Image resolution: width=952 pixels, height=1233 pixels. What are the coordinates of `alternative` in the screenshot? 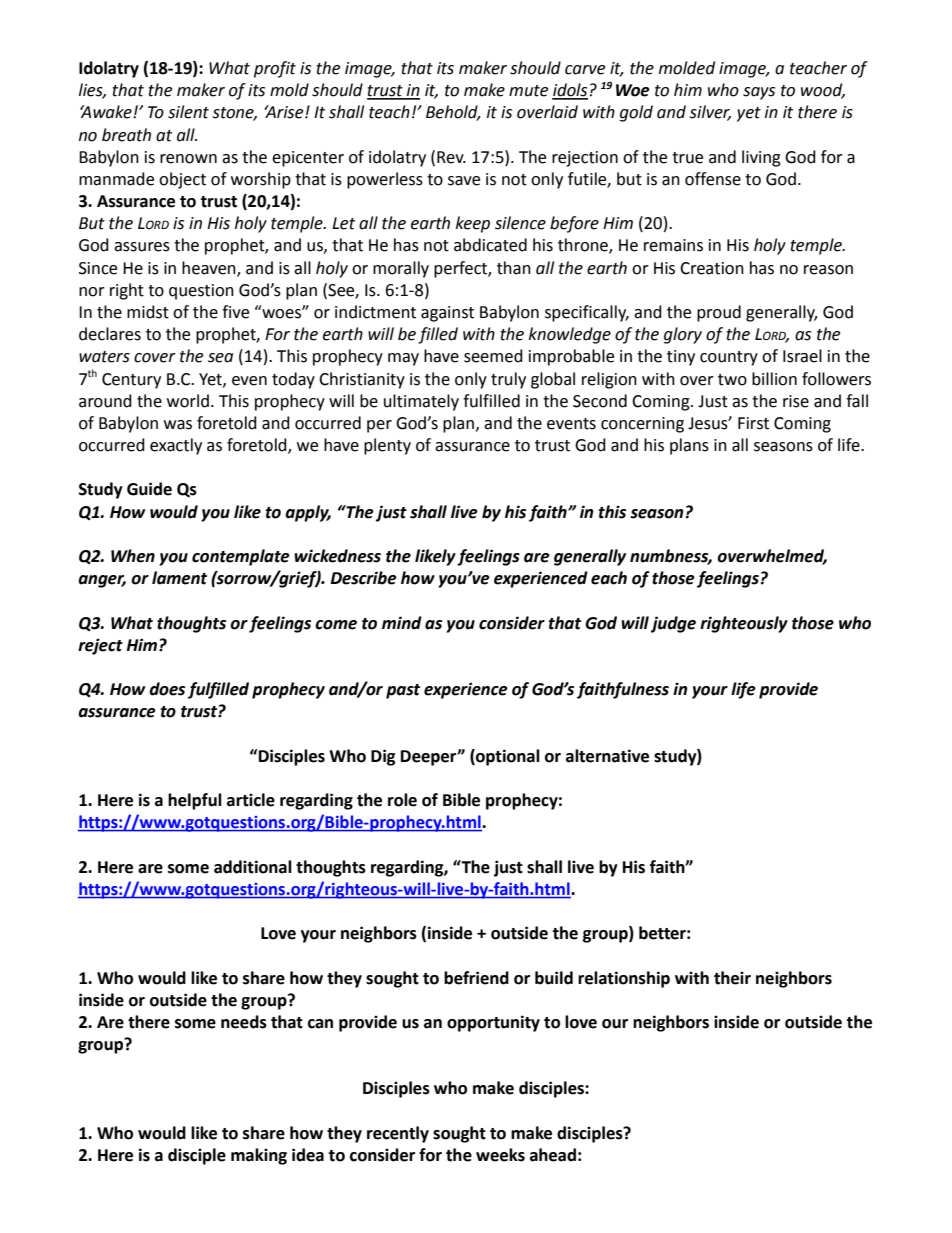 It's located at (607, 756).
